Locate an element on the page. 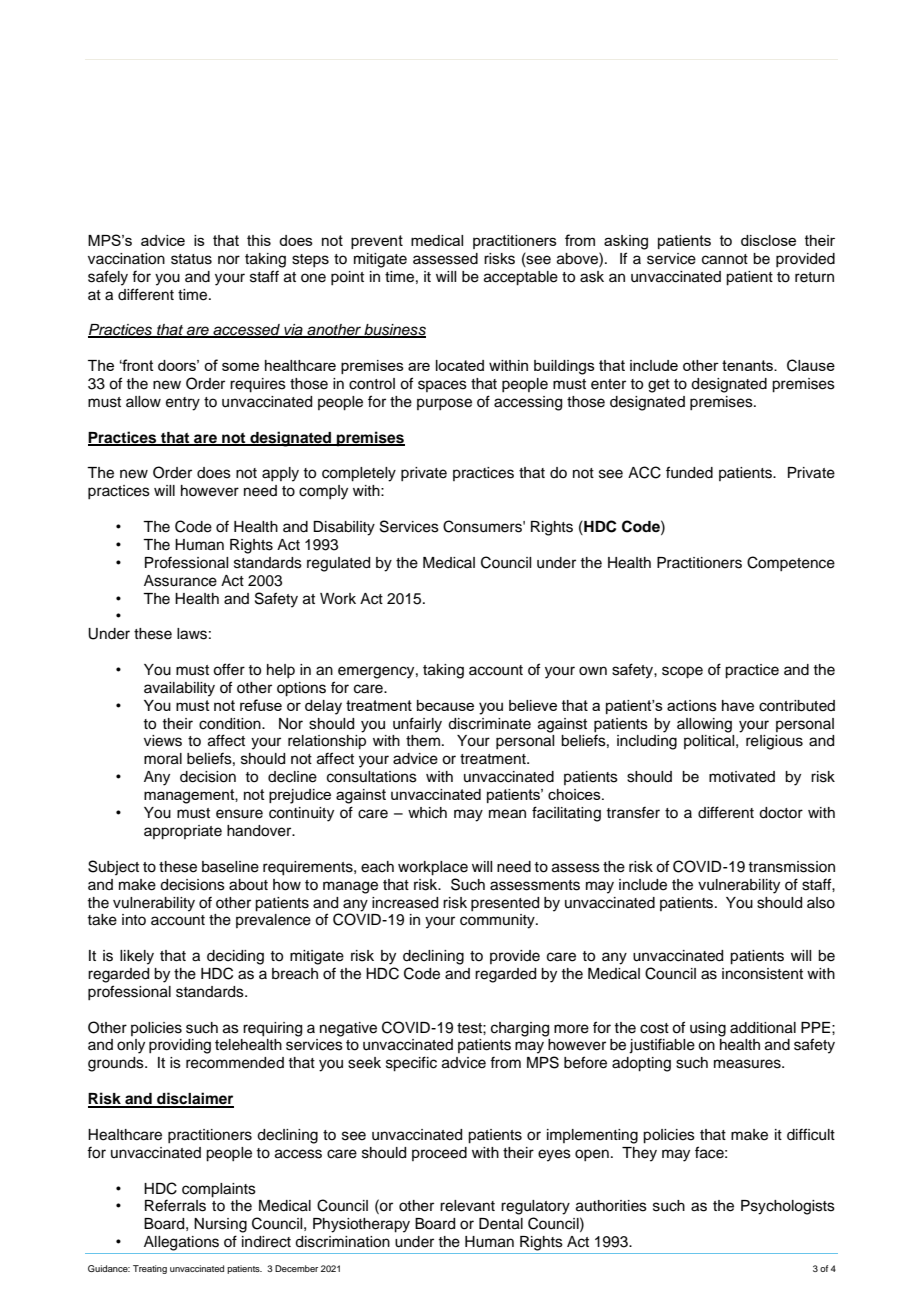  Dental is located at coordinates (501, 1224).
